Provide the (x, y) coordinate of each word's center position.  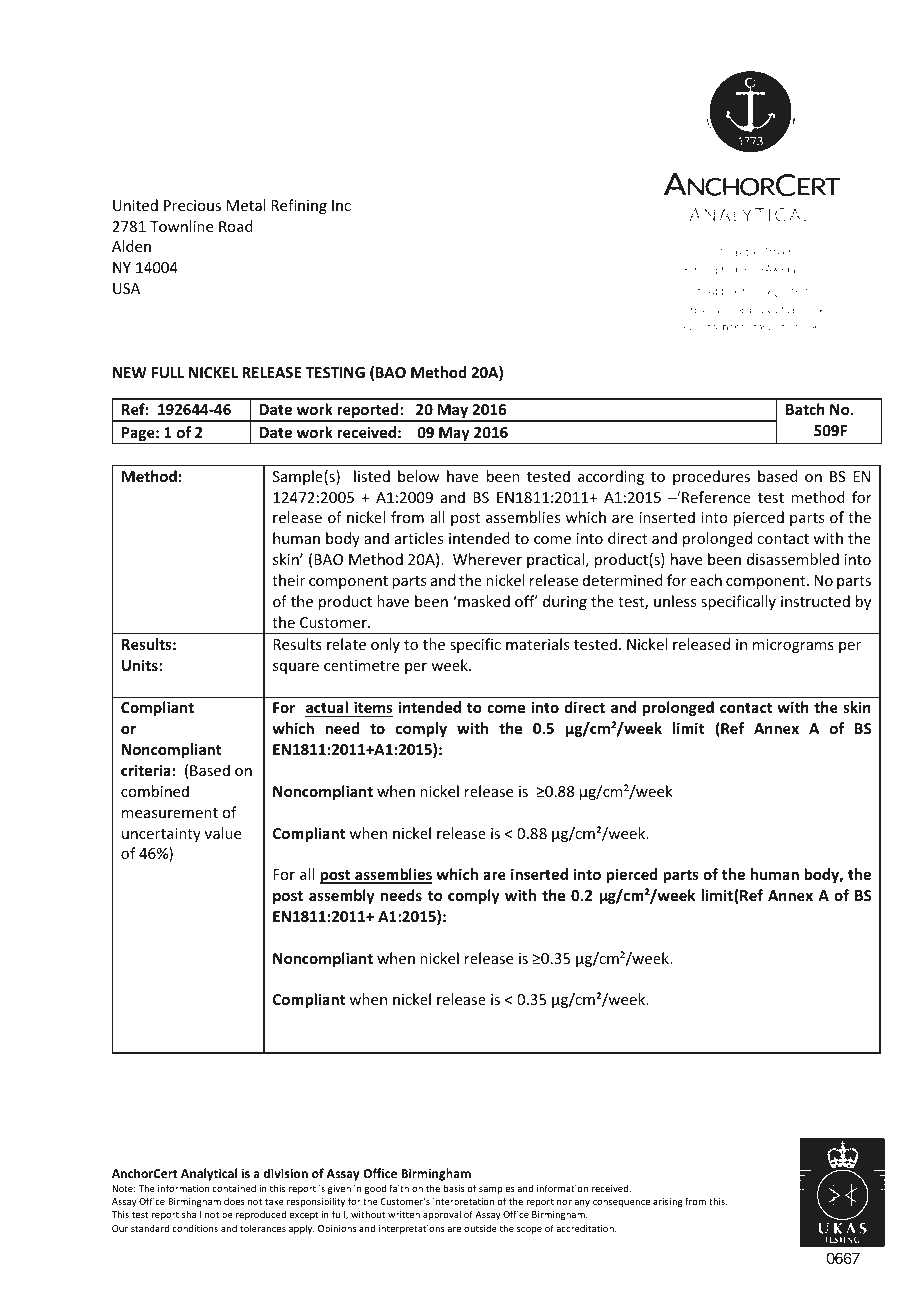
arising (668, 1202)
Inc (341, 205)
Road (236, 226)
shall (191, 1214)
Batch (805, 409)
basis (454, 1188)
